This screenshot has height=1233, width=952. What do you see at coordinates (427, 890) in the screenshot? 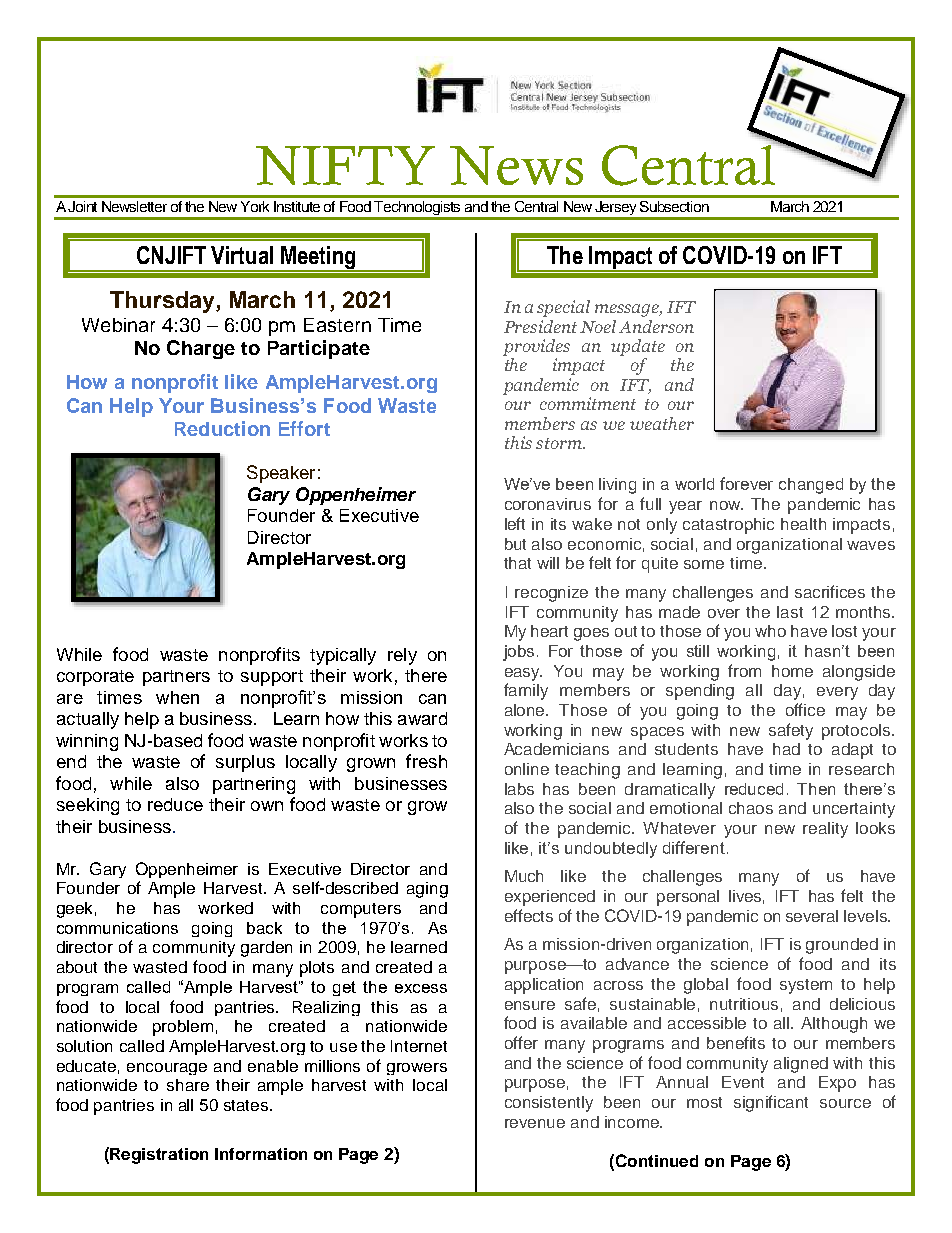
I see `aging` at bounding box center [427, 890].
